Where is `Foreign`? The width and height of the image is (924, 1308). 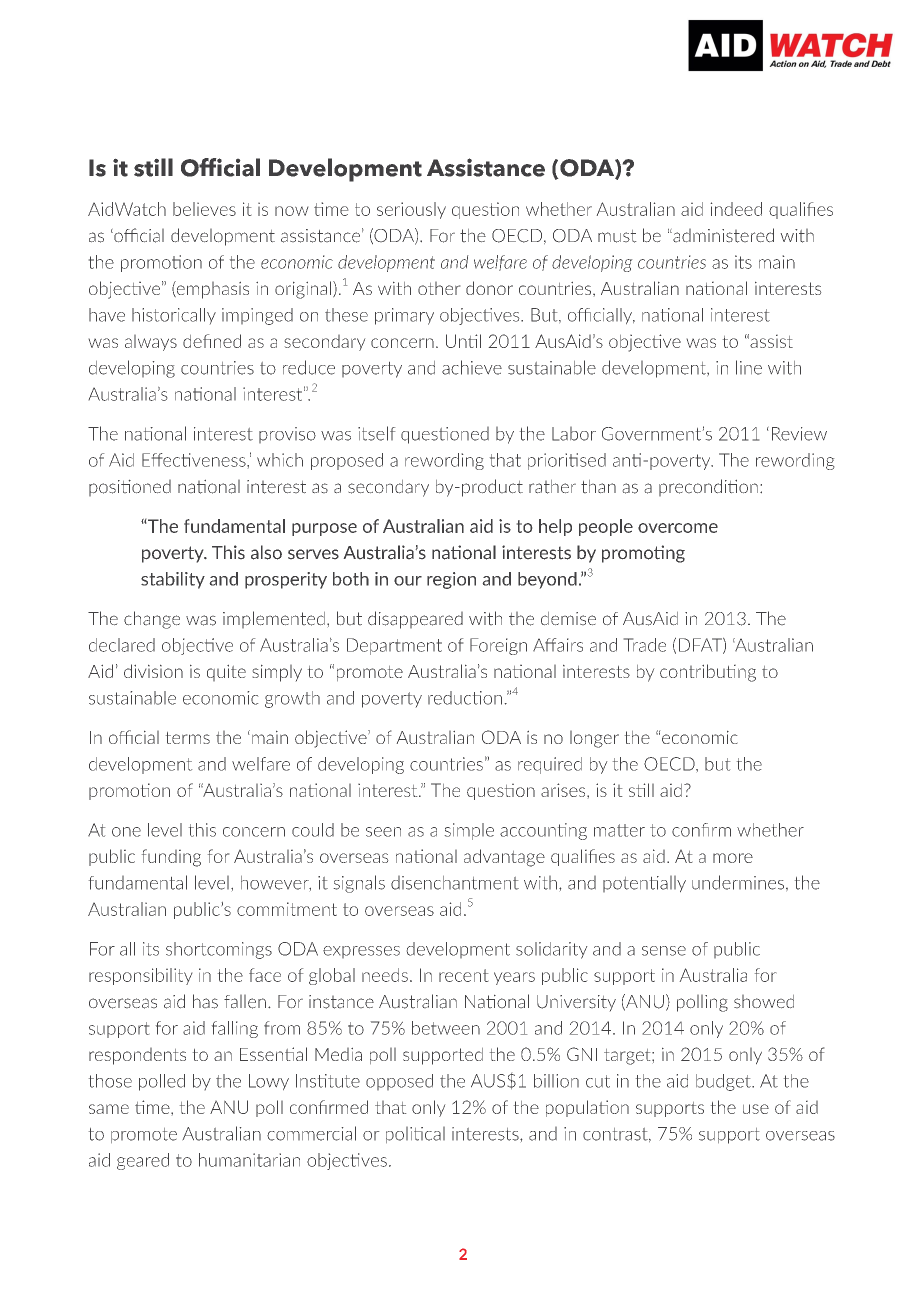
Foreign is located at coordinates (498, 646).
